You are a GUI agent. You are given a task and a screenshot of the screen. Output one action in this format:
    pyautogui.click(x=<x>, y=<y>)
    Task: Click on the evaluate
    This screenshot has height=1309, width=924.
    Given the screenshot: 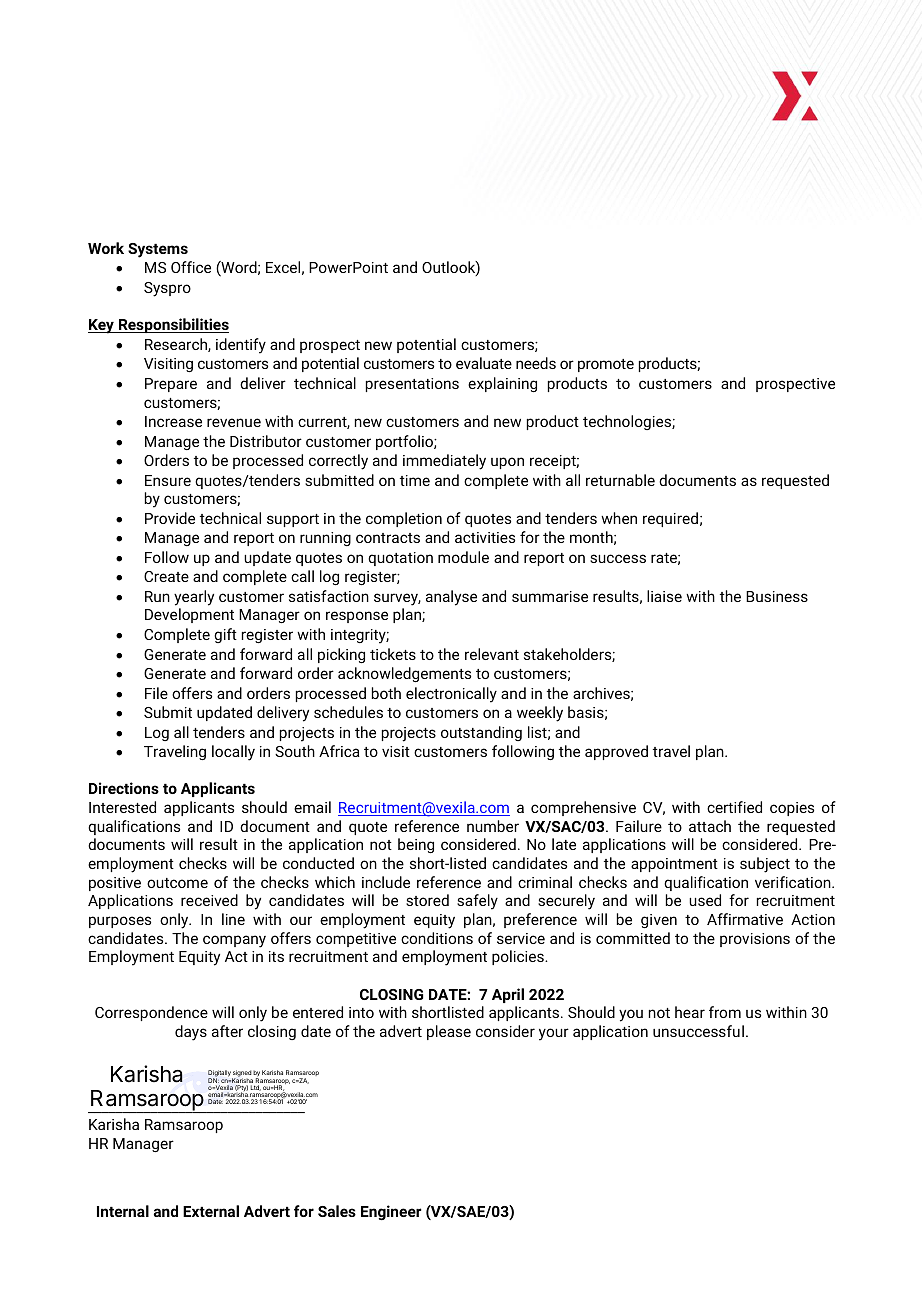 What is the action you would take?
    pyautogui.click(x=484, y=363)
